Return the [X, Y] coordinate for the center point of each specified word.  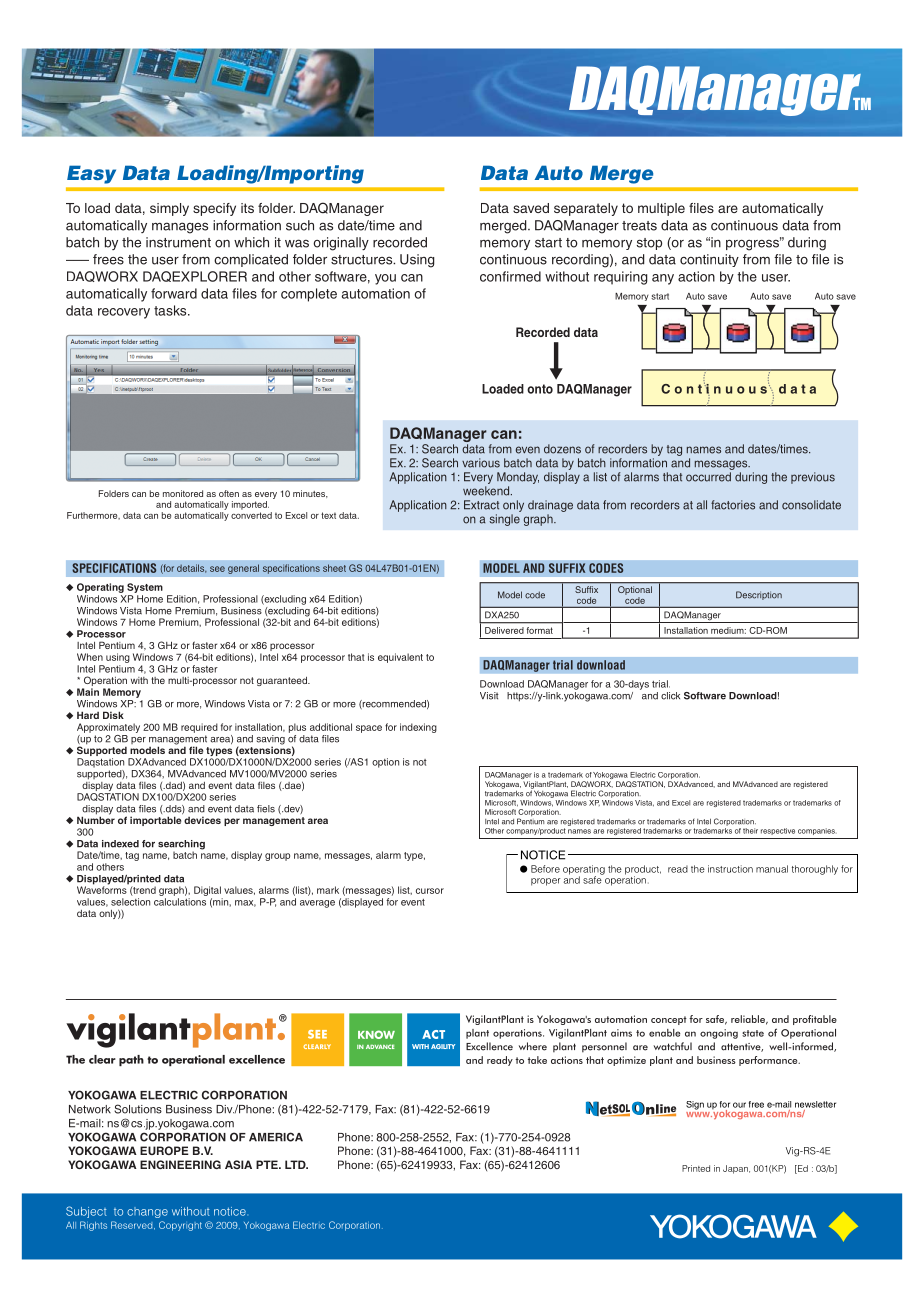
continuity [709, 260]
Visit [489, 696]
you [385, 279]
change [147, 1212]
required [199, 728]
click [670, 696]
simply [169, 209]
